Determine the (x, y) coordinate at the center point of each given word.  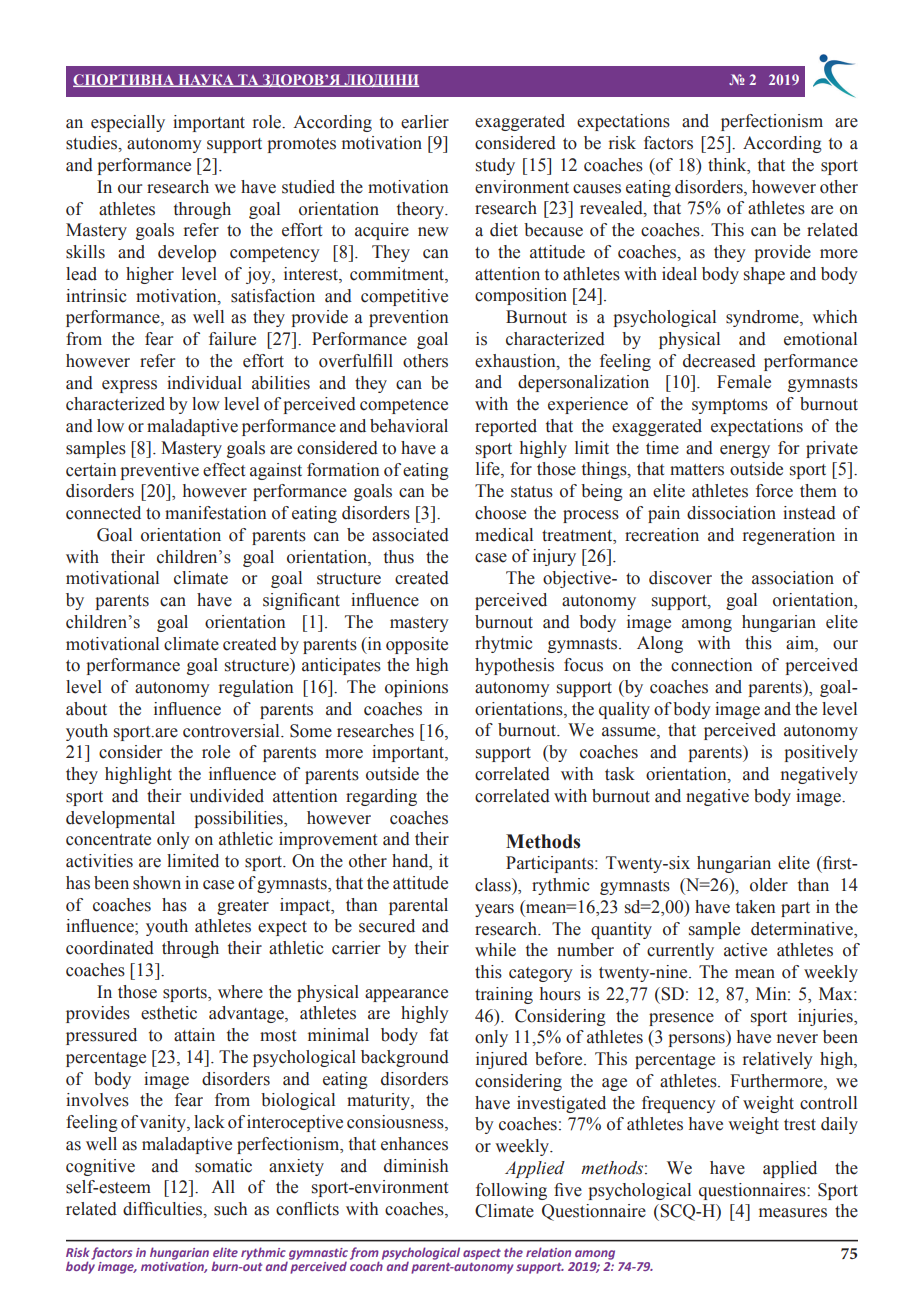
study (495, 166)
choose (500, 513)
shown (157, 883)
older (769, 885)
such (230, 1209)
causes (597, 189)
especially (128, 123)
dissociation (731, 513)
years (494, 910)
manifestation (215, 513)
